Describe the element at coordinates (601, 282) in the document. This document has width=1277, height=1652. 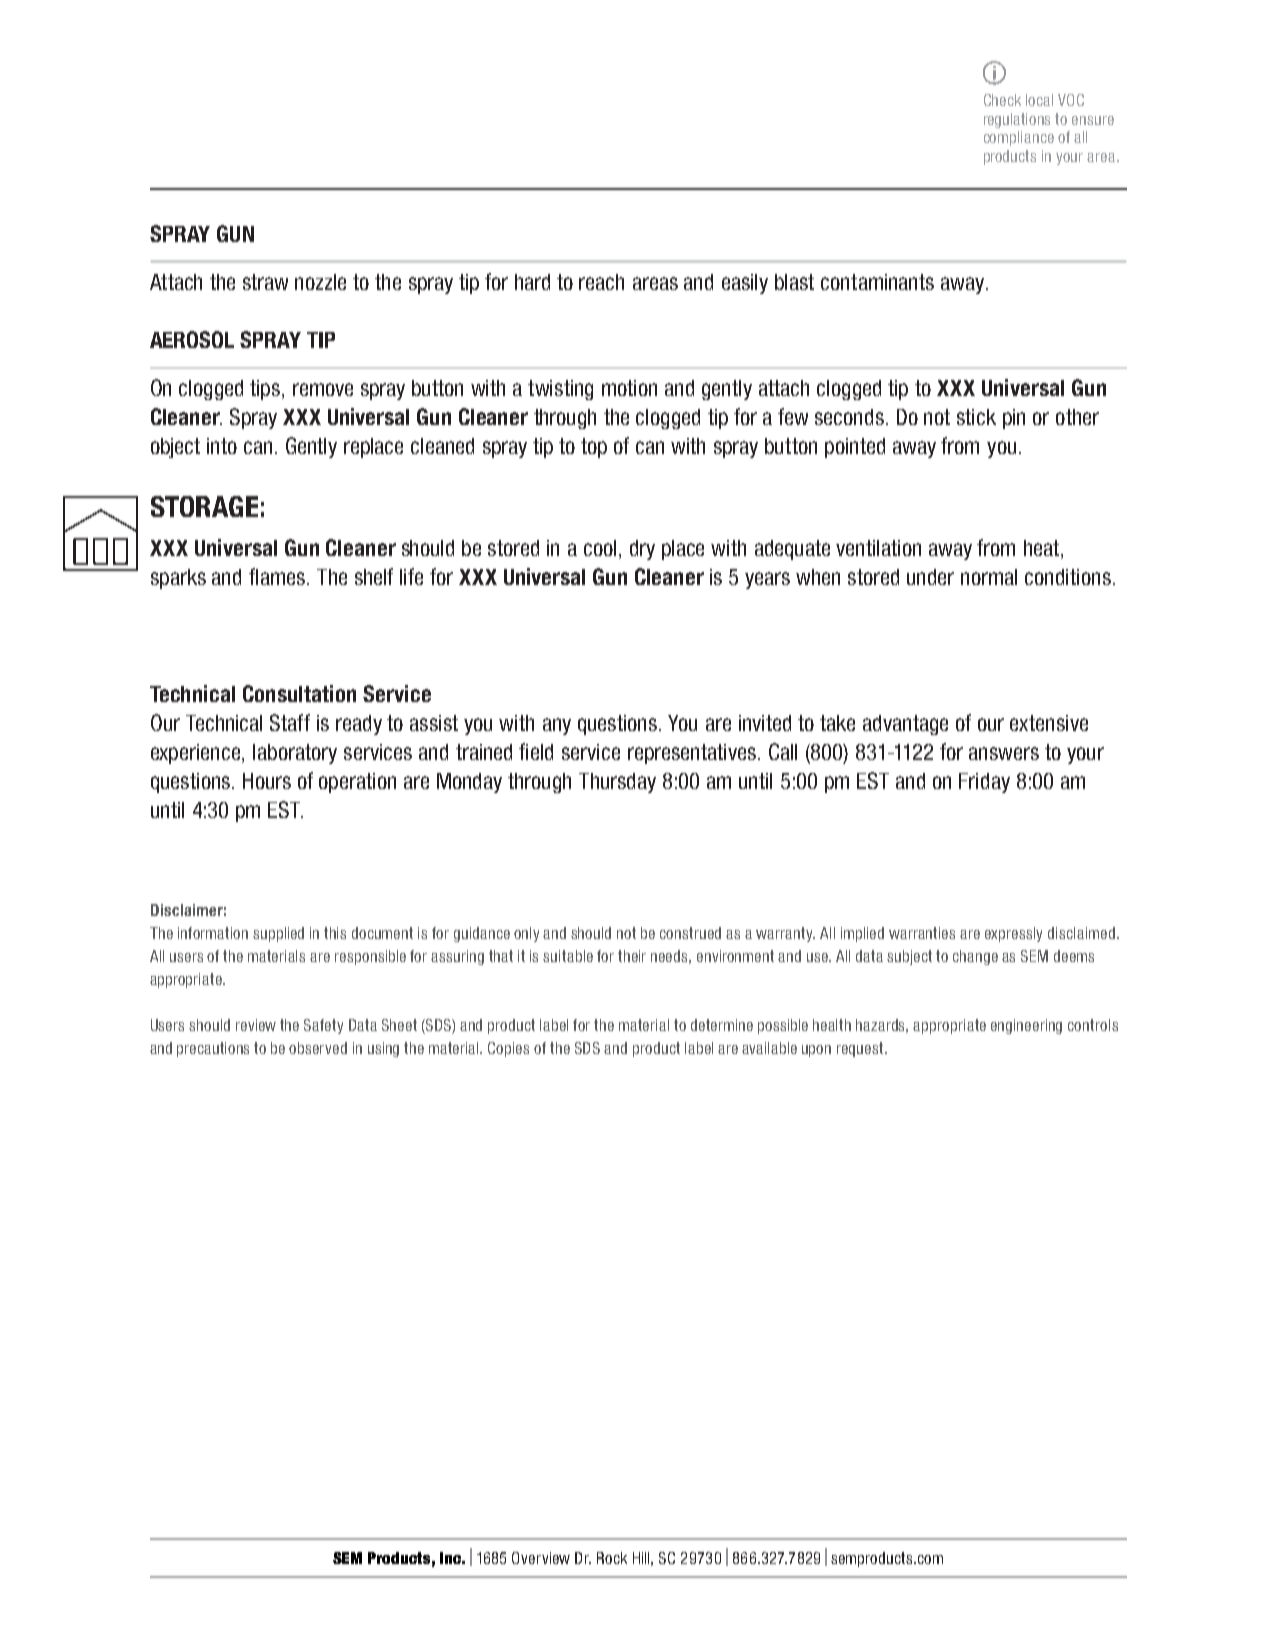
I see `reach` at that location.
